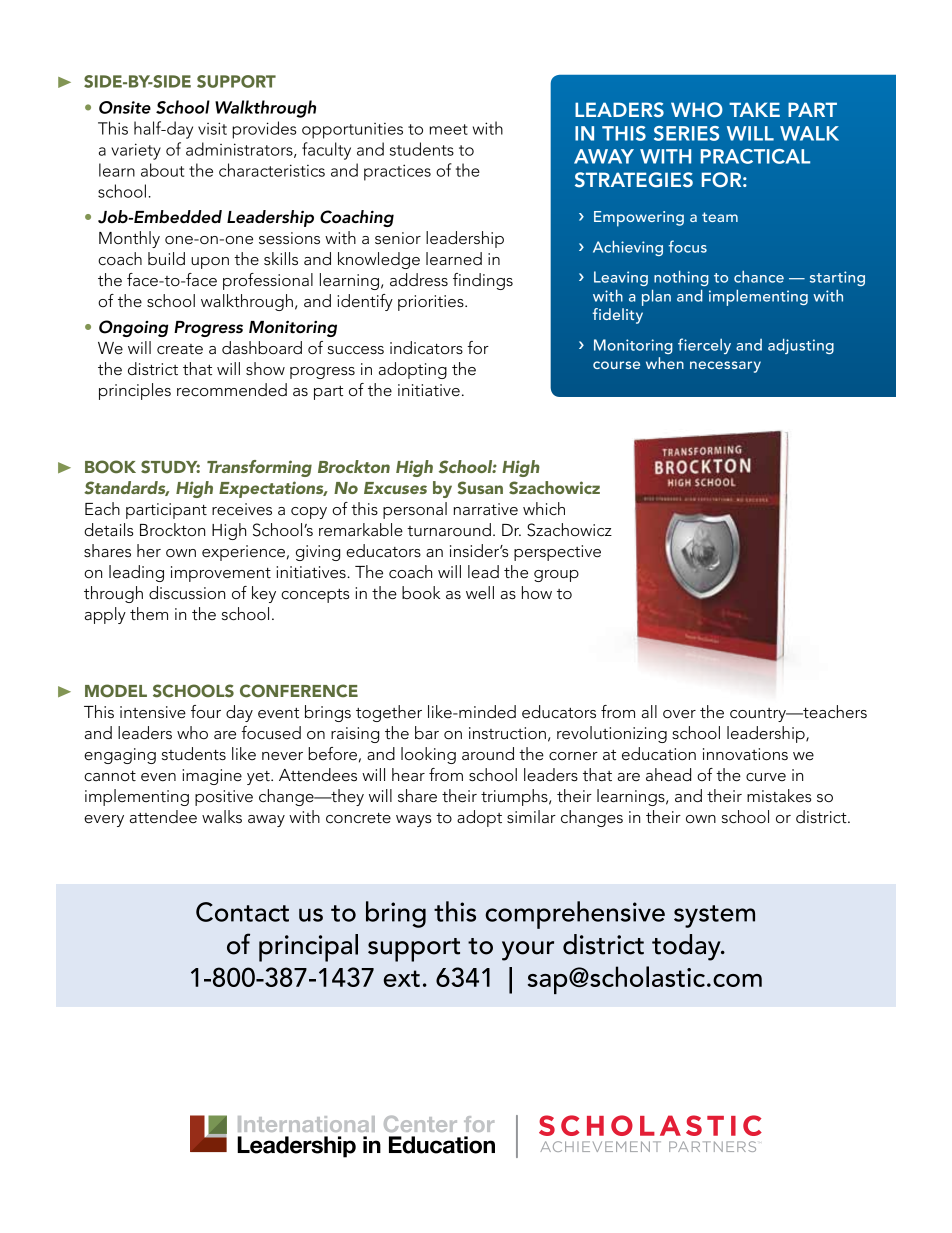  I want to click on indicators, so click(426, 348).
